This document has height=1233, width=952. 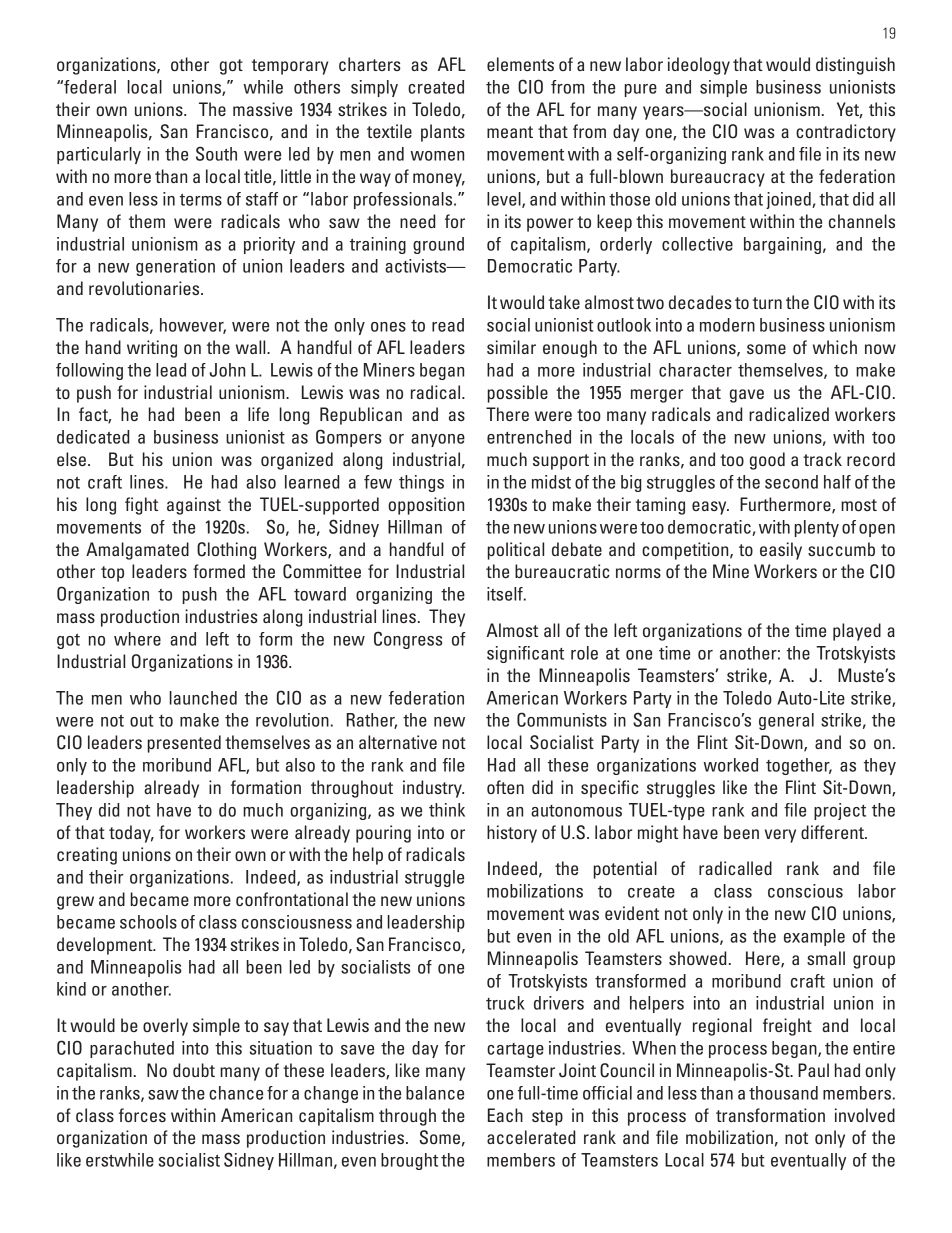 What do you see at coordinates (510, 132) in the document?
I see `meant` at bounding box center [510, 132].
